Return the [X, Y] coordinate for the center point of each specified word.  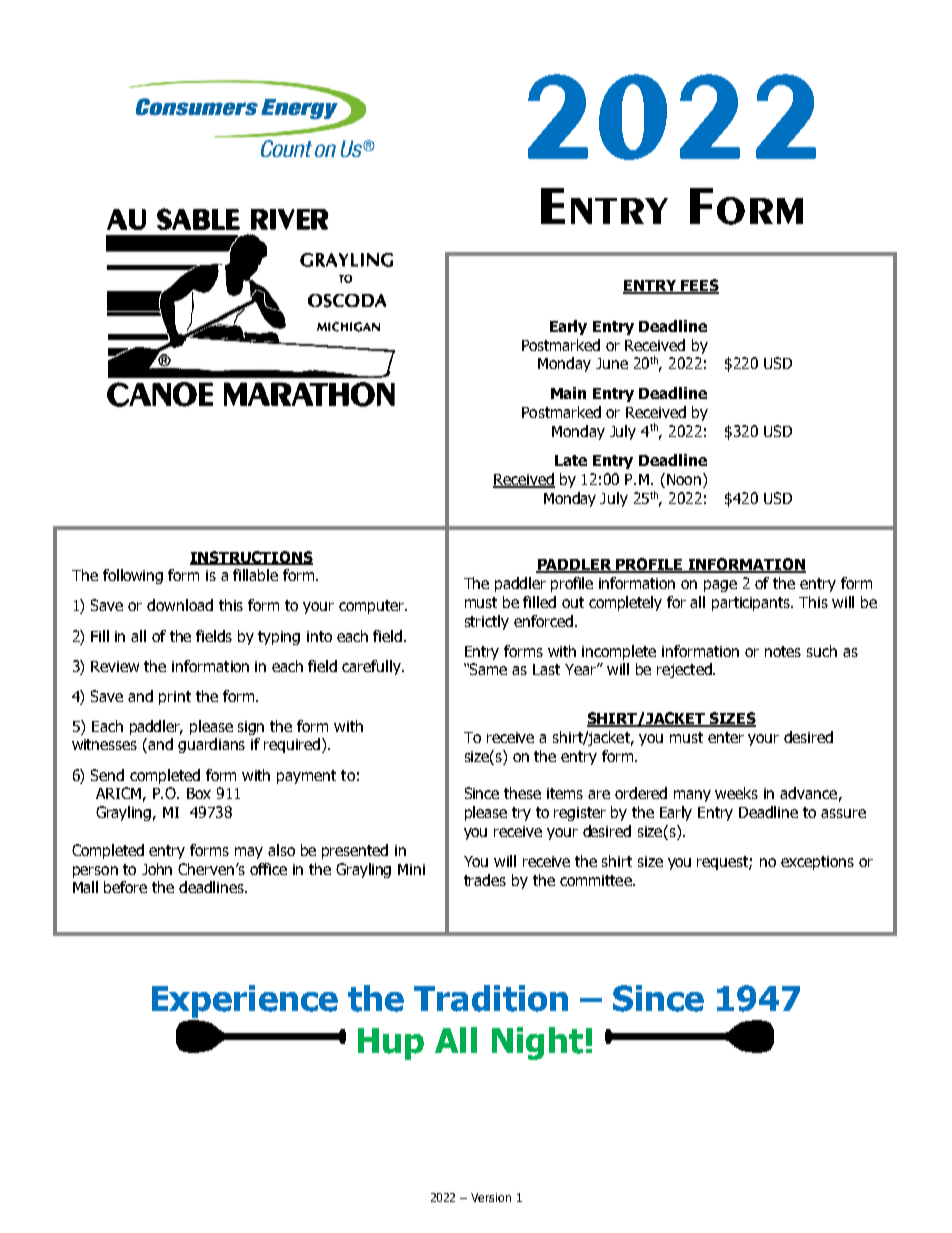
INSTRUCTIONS [251, 558]
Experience [245, 1001]
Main [568, 393]
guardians [211, 745]
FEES [699, 286]
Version [491, 1197]
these [522, 793]
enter [726, 737]
